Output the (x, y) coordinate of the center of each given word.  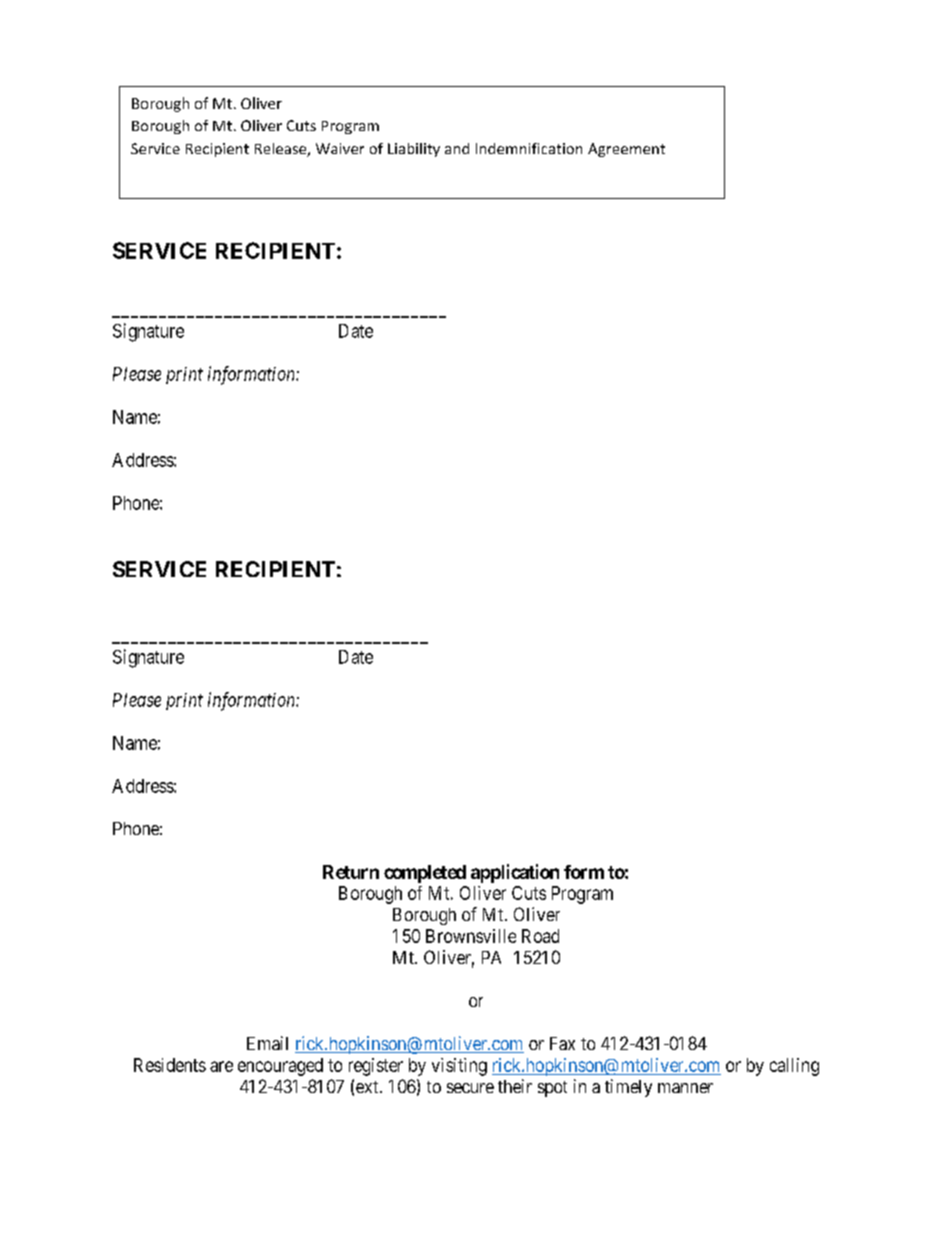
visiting (459, 1067)
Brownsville (471, 936)
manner (685, 1088)
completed (425, 874)
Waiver (340, 148)
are (221, 1066)
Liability (414, 150)
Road (540, 936)
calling (794, 1067)
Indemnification (529, 148)
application (515, 873)
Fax (562, 1043)
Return (351, 872)
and (457, 148)
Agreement (626, 150)
